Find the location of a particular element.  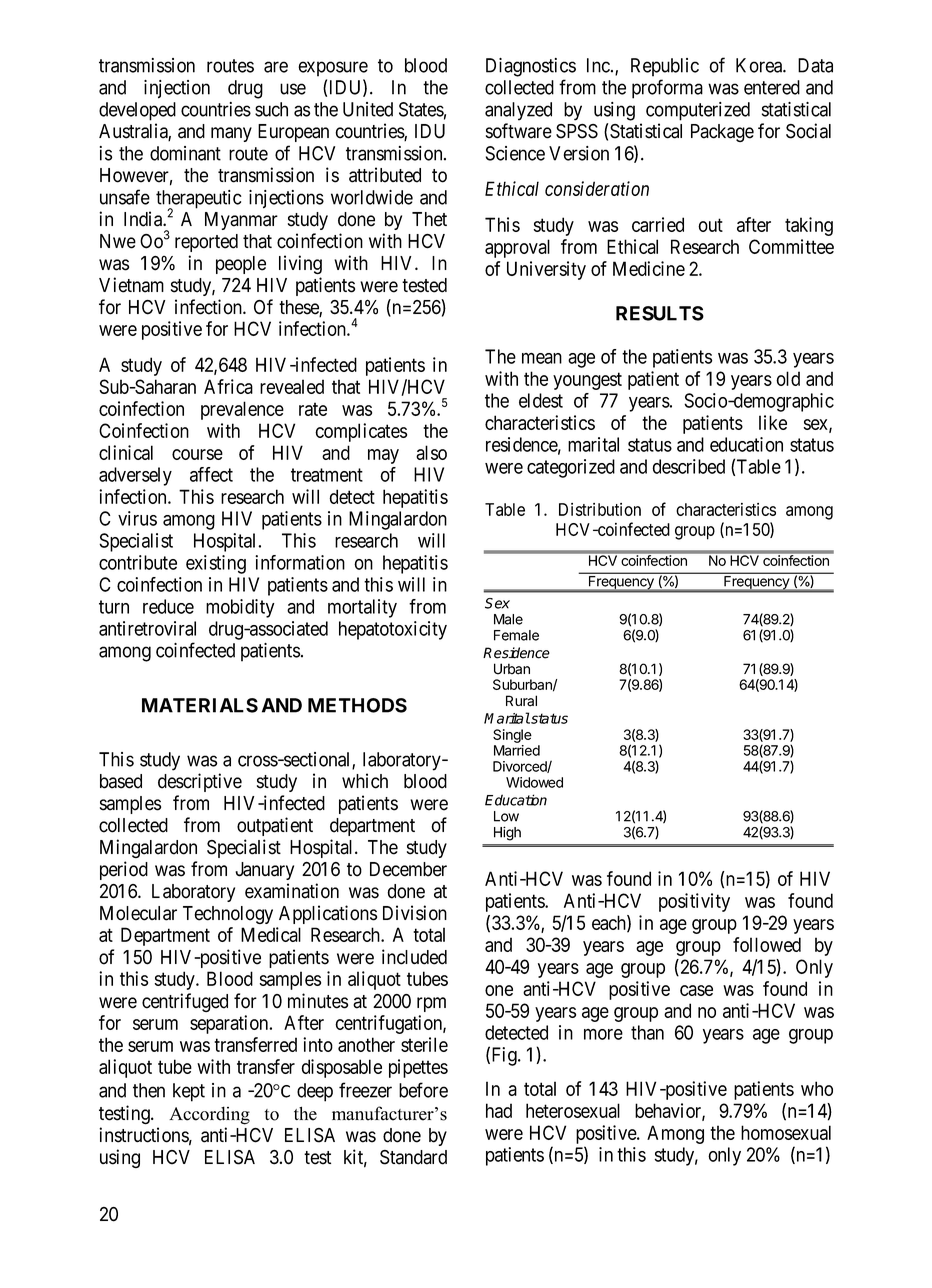

analyzed is located at coordinates (518, 111).
